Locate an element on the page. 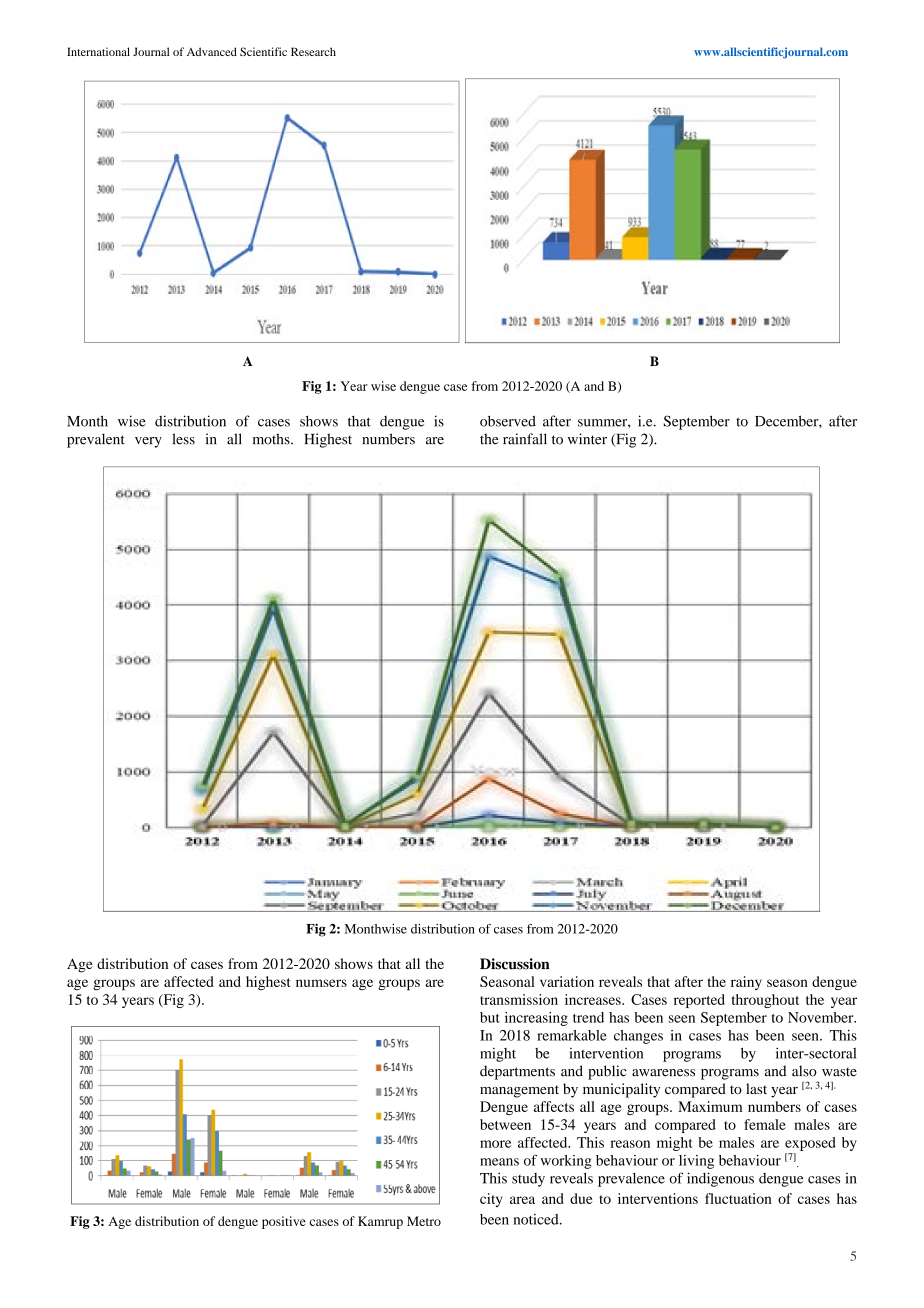  Advanced is located at coordinates (212, 51).
